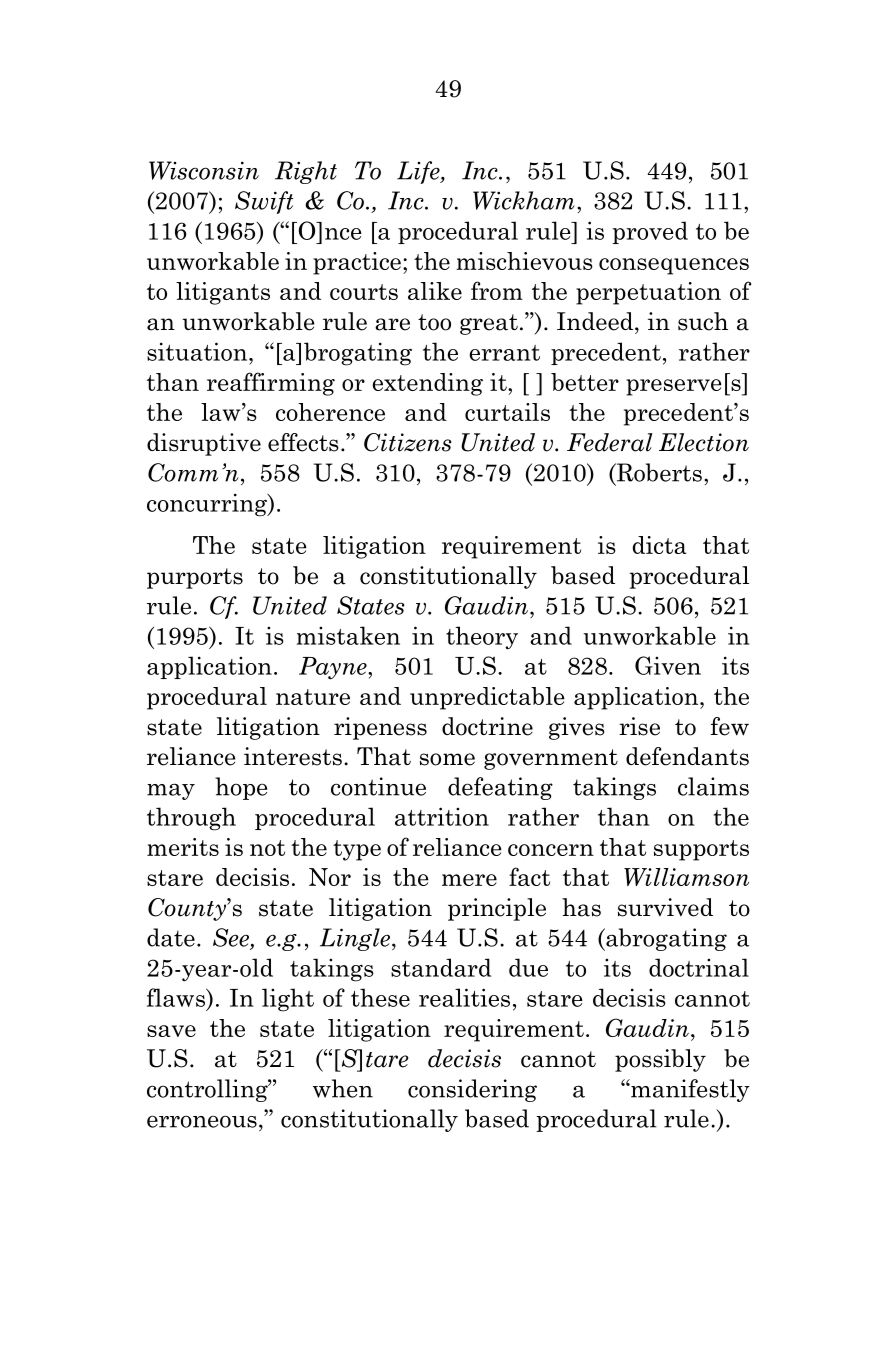 The height and width of the screenshot is (1354, 896). I want to click on theory, so click(482, 638).
